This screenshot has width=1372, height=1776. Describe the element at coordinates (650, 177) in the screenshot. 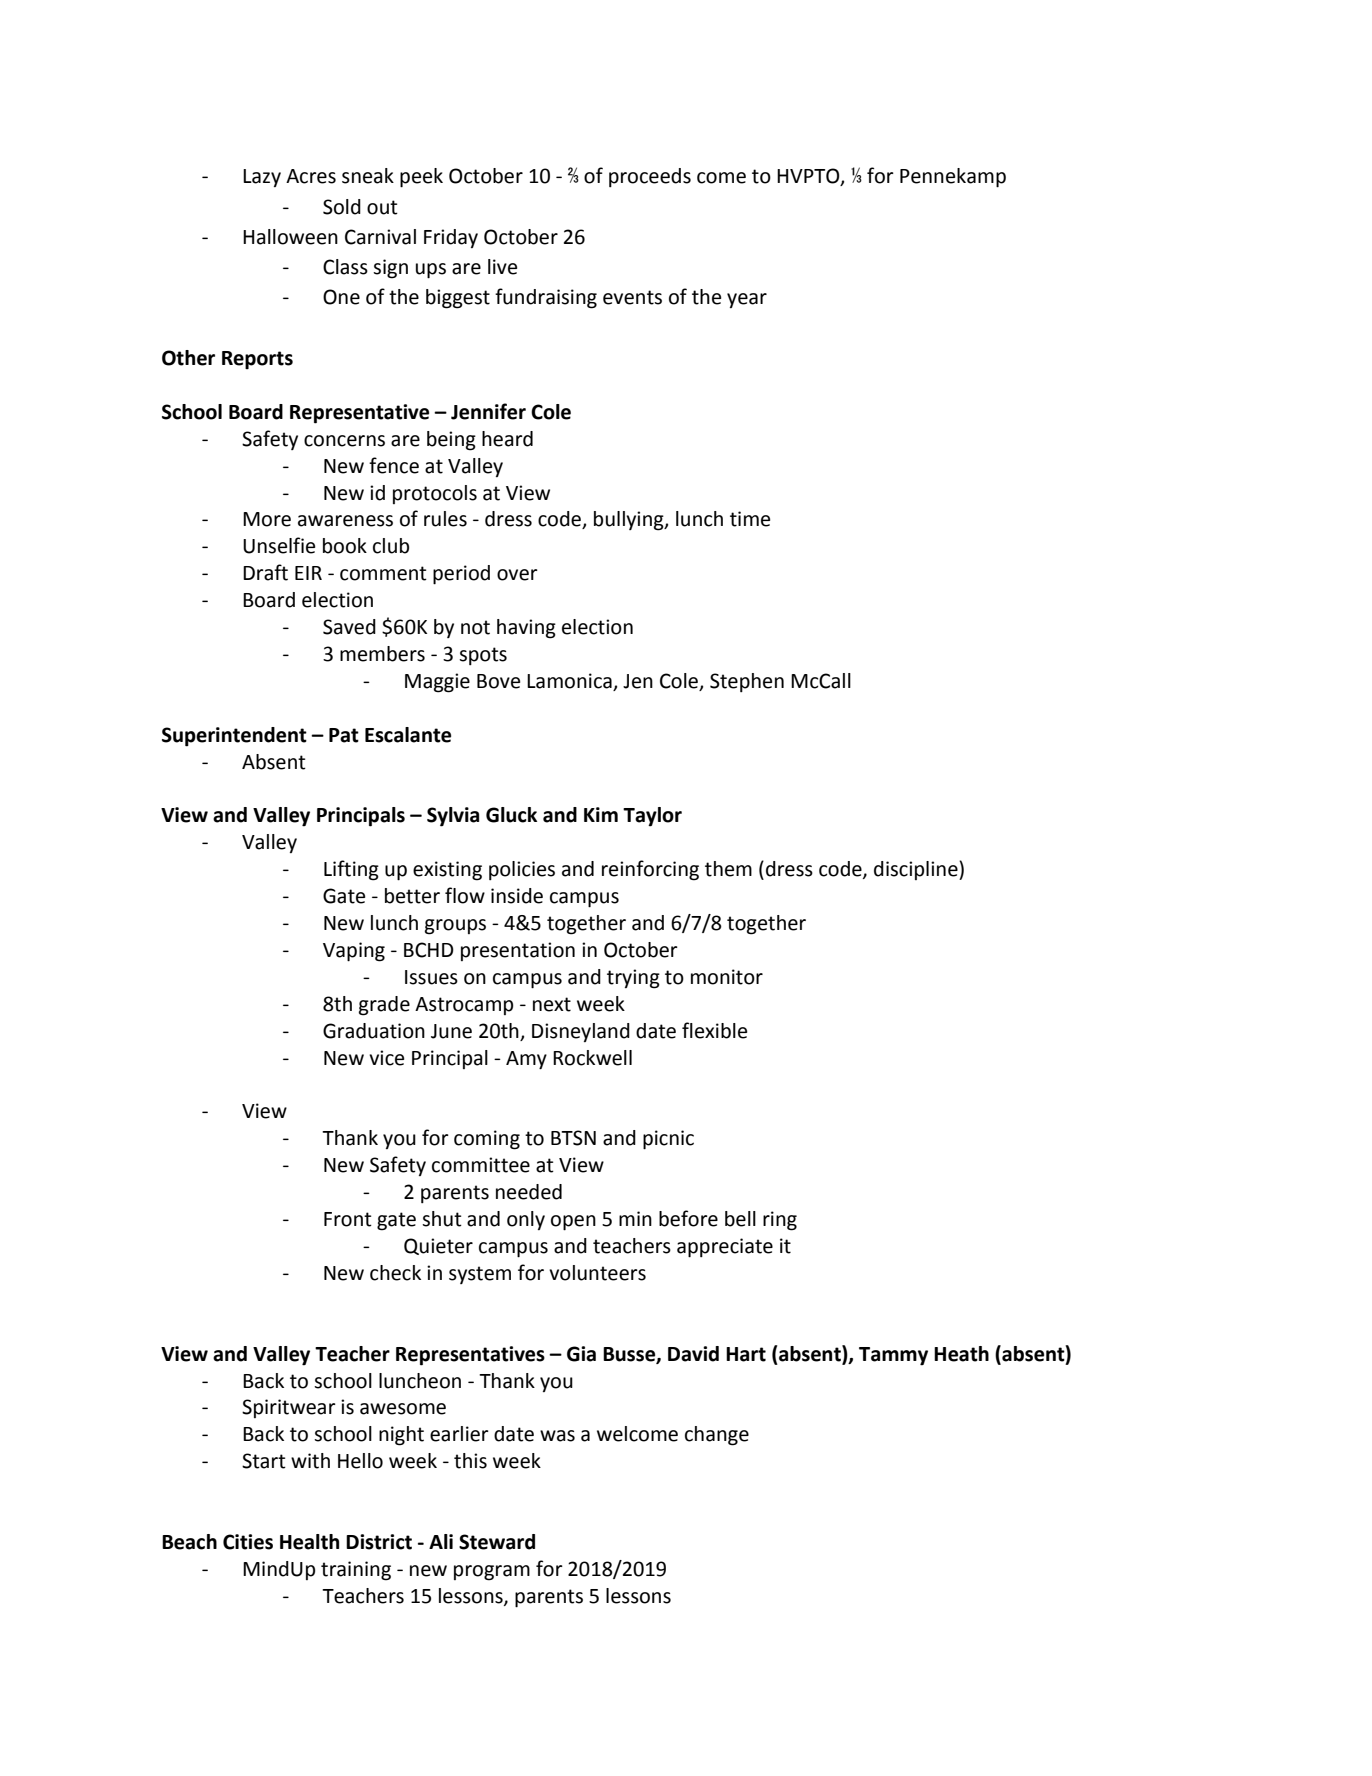

I see `proceeds` at that location.
